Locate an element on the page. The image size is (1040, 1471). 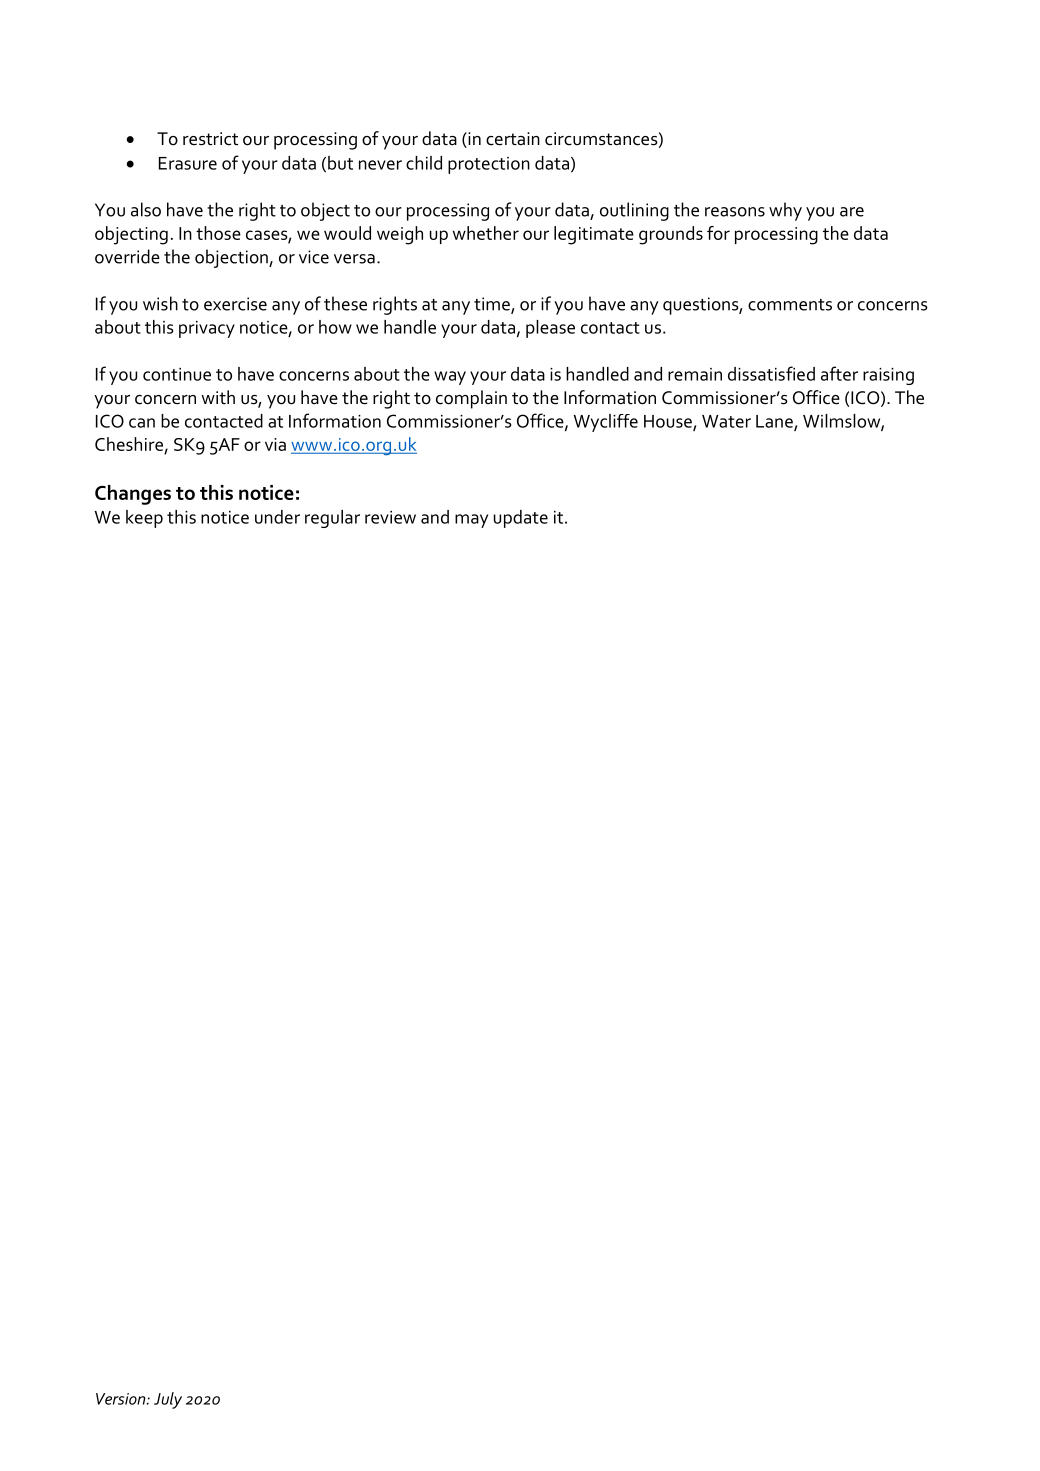
keep is located at coordinates (144, 519).
